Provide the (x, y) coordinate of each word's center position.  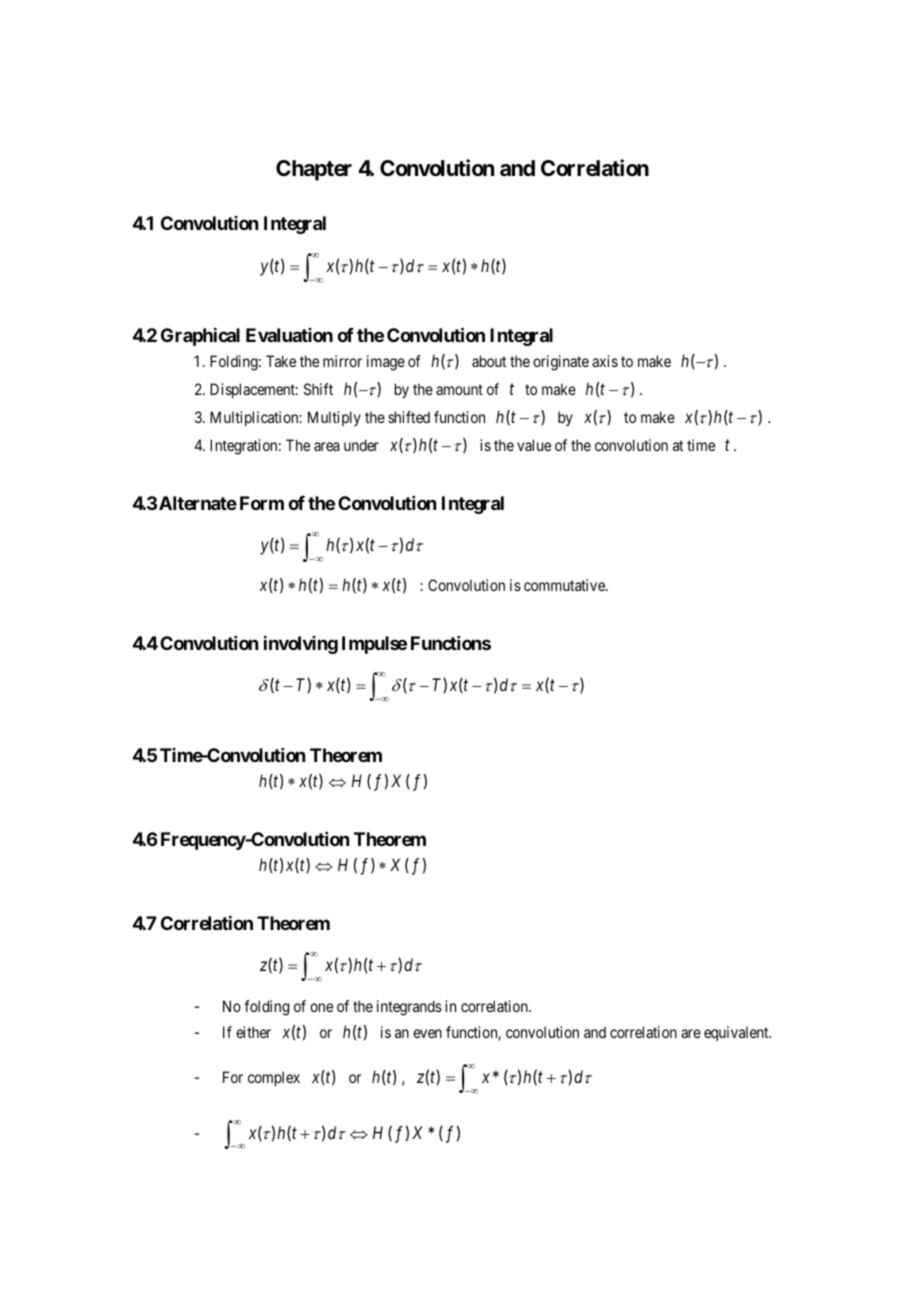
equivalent (737, 1033)
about (489, 361)
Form (262, 503)
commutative (565, 585)
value (534, 445)
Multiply (334, 418)
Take (281, 361)
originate (561, 363)
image (386, 363)
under (361, 445)
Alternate (198, 503)
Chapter (314, 170)
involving (301, 645)
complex (274, 1078)
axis (605, 361)
